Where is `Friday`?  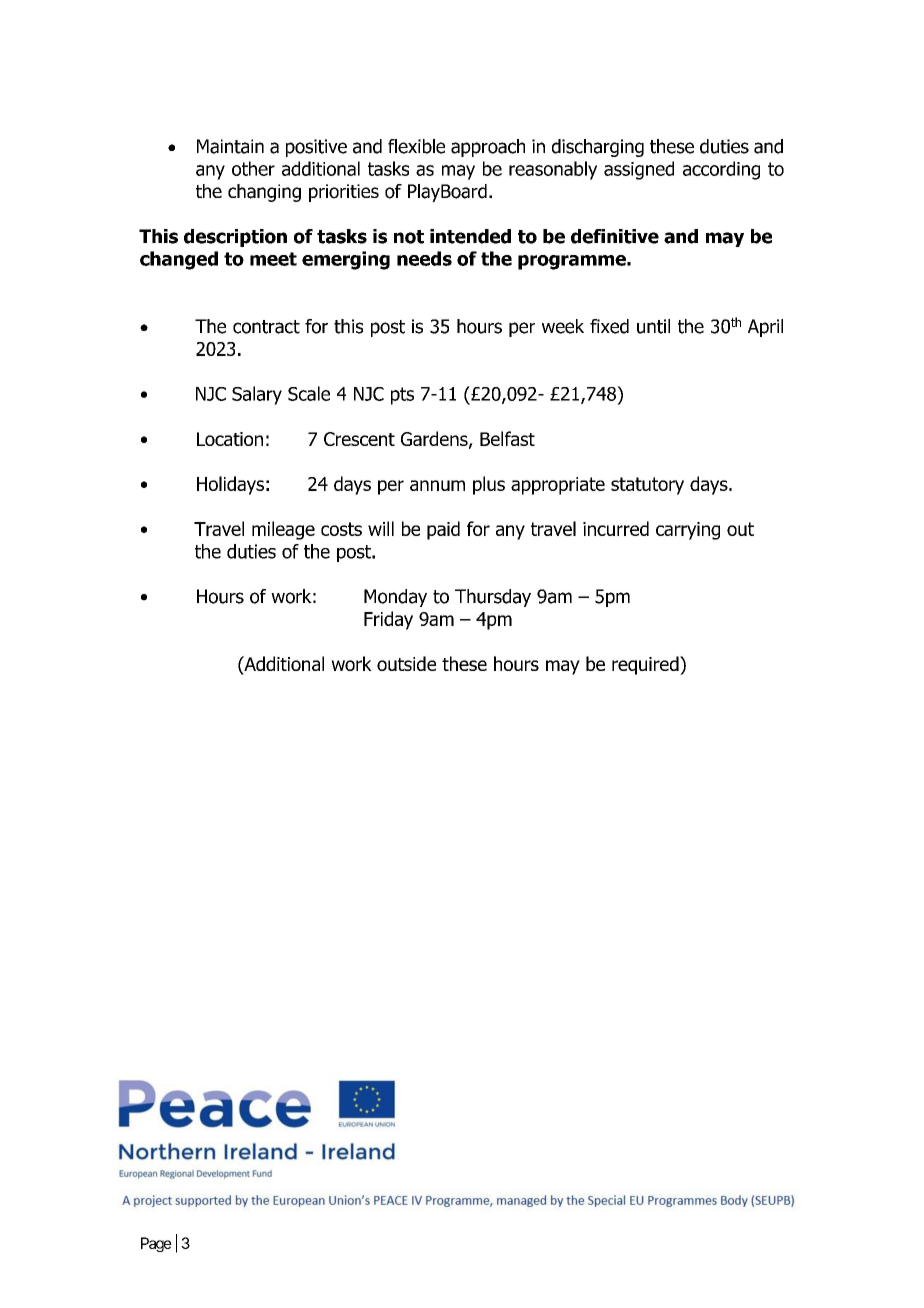 Friday is located at coordinates (388, 620).
